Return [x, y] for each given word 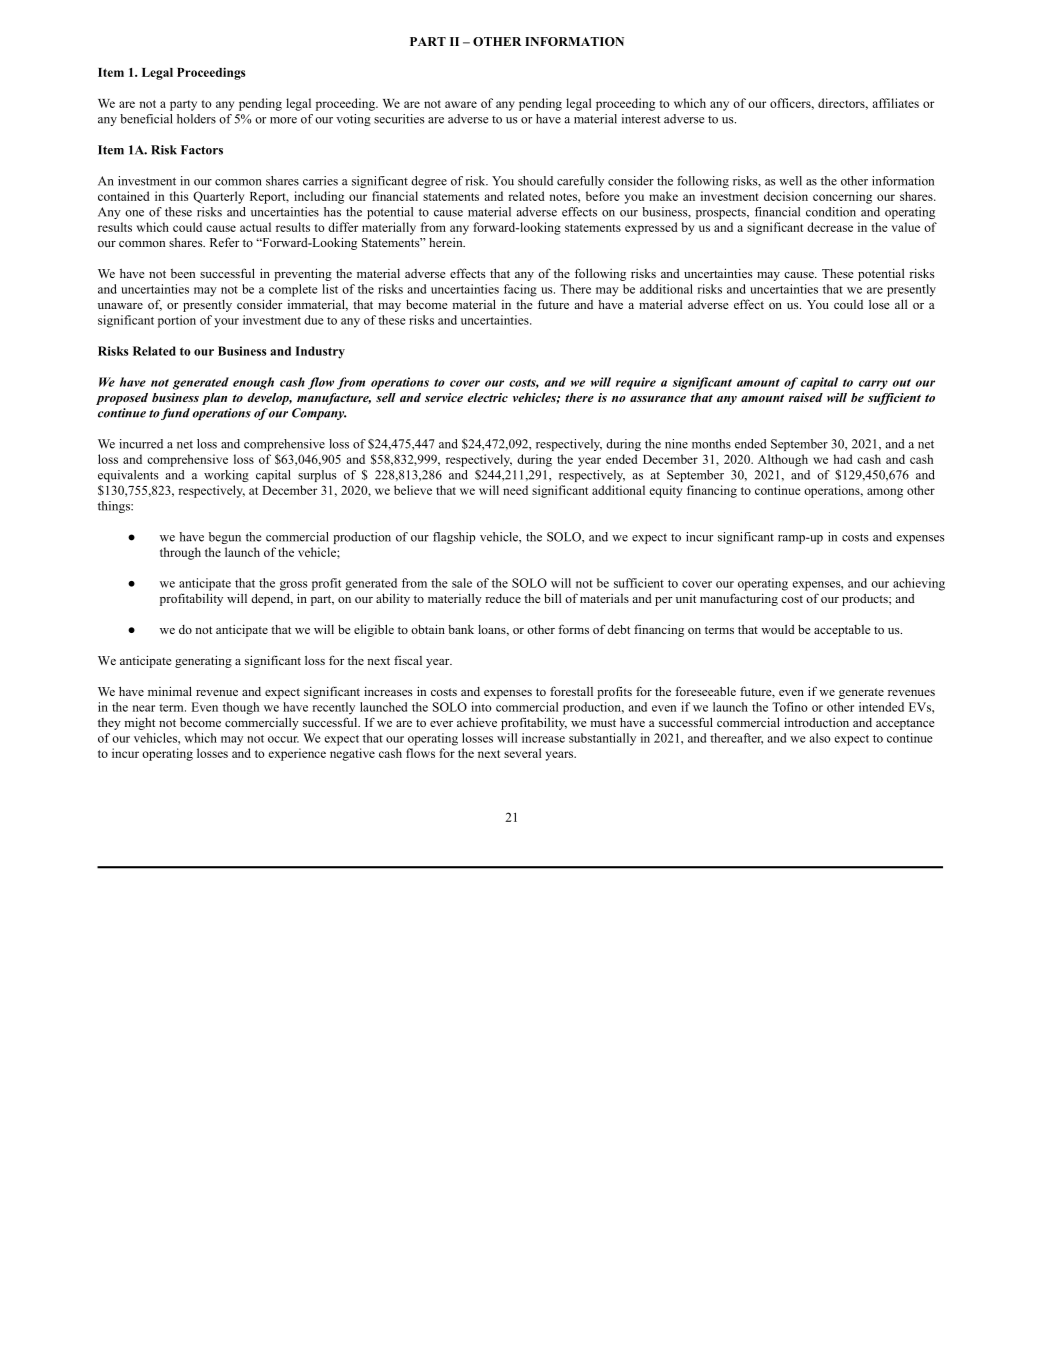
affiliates [895, 103]
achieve [477, 722]
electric [488, 397]
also [820, 738]
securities [399, 119]
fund [175, 414]
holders [196, 119]
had [843, 459]
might [139, 724]
